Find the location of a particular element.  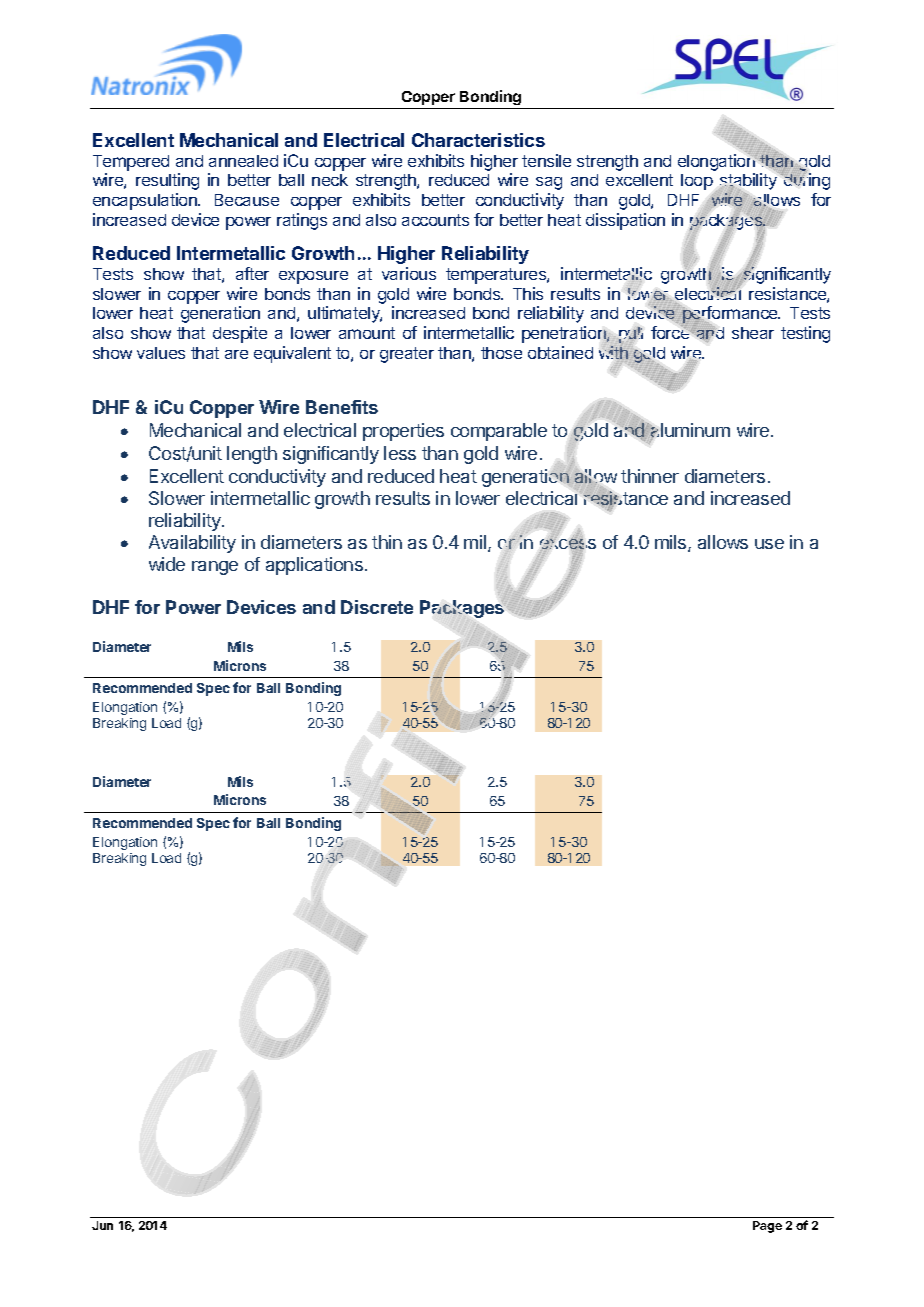

Availability is located at coordinates (192, 544).
